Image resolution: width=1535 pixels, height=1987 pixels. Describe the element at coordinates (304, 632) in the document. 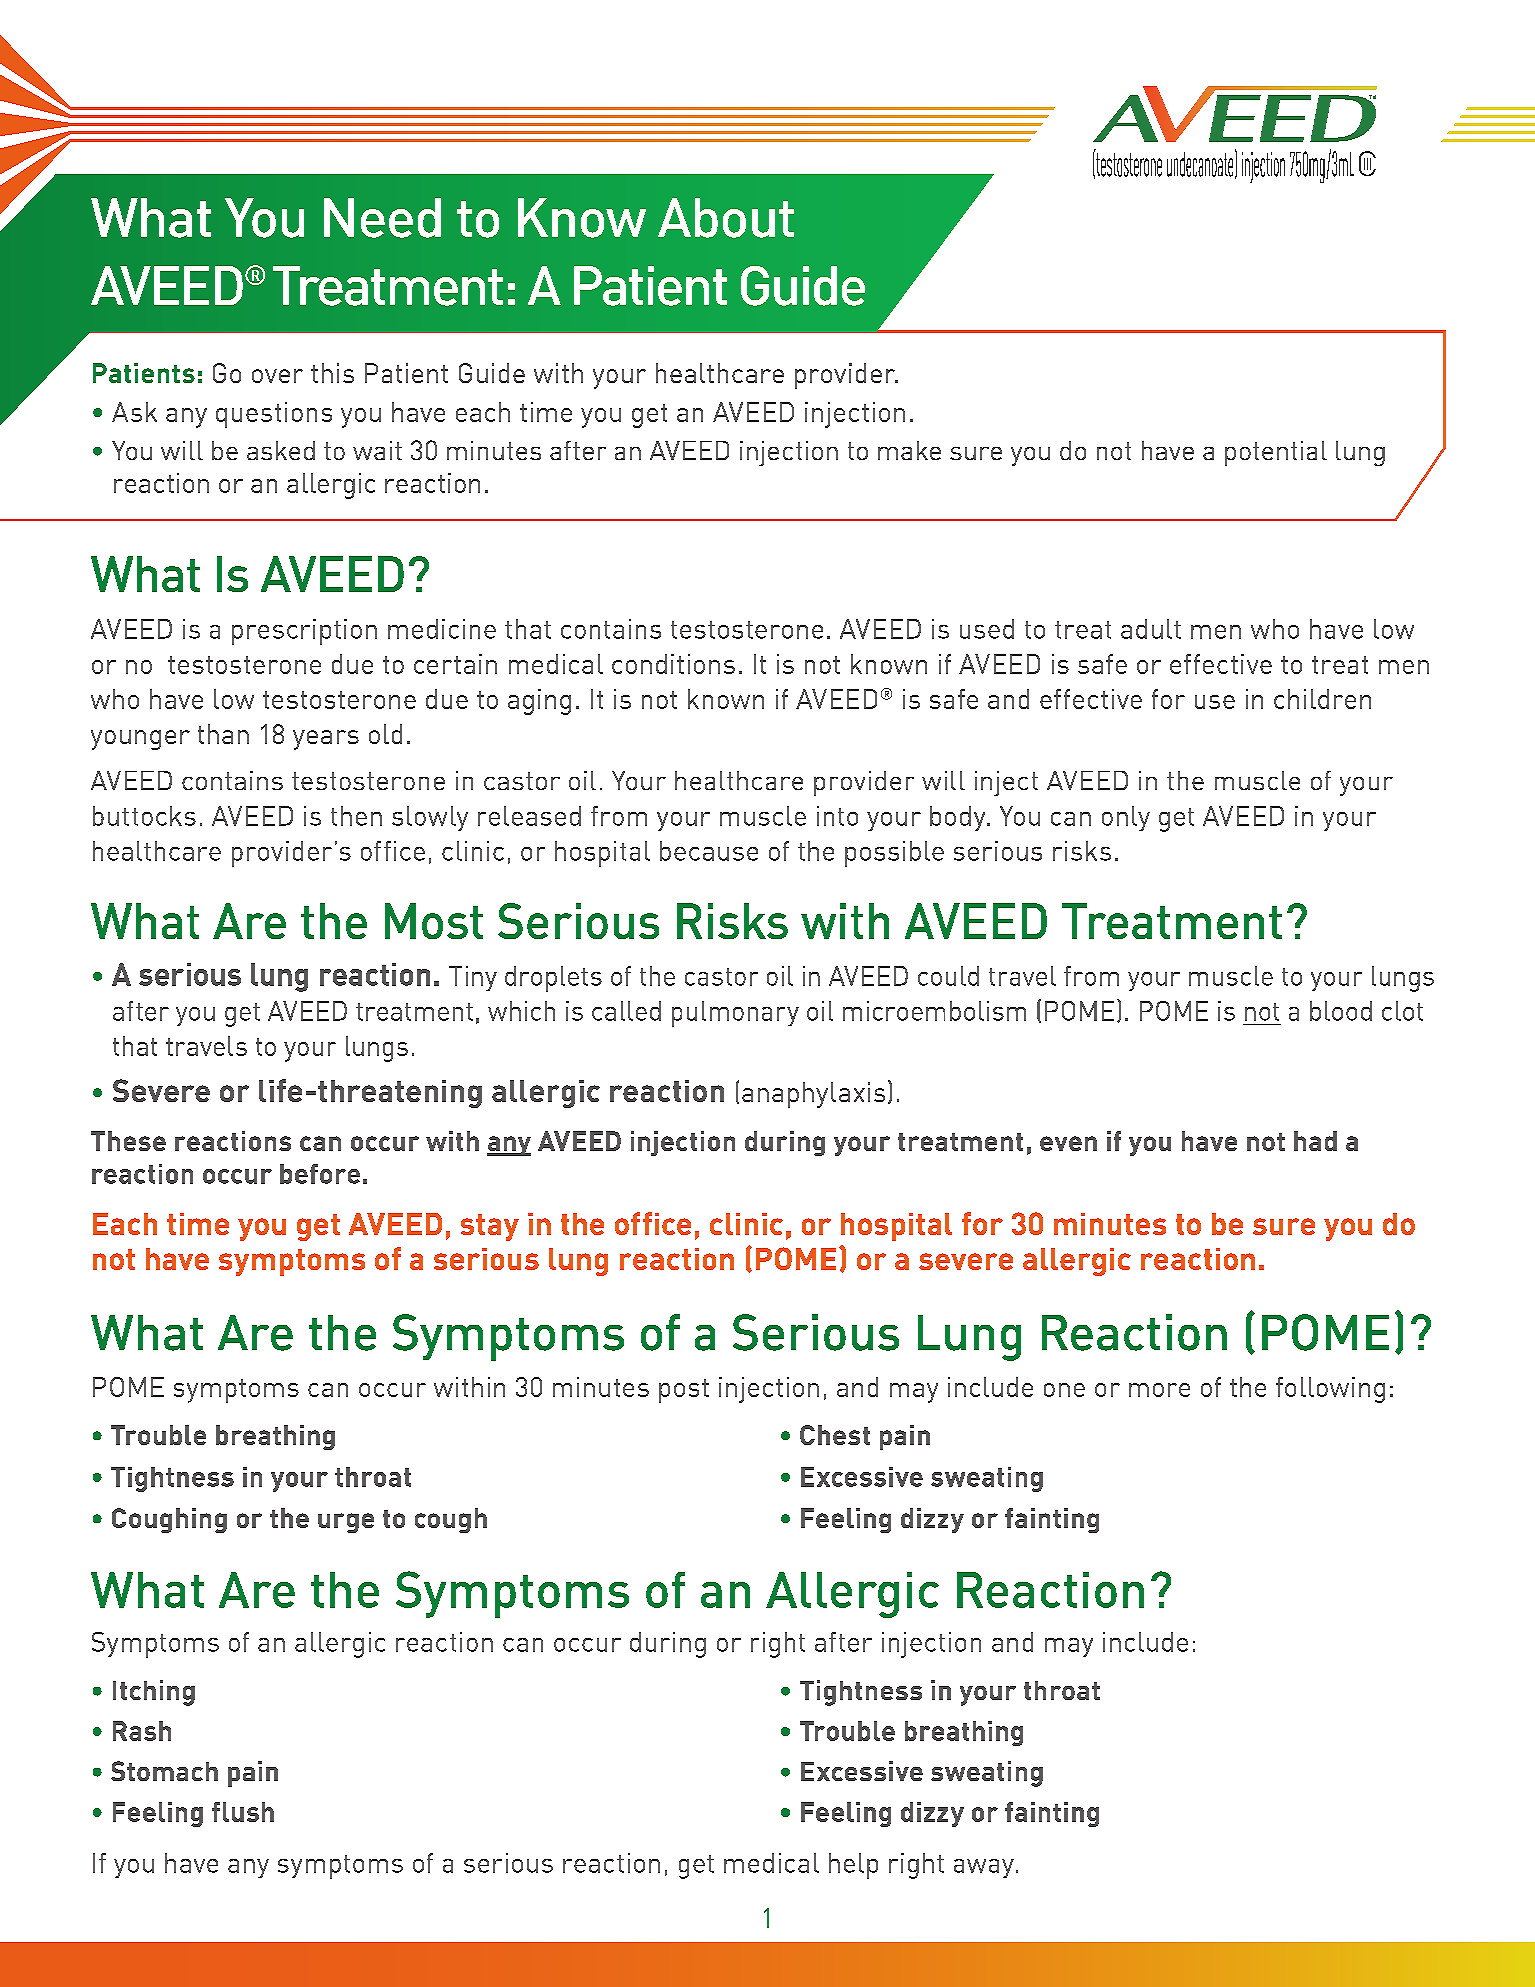

I see `prescription` at that location.
